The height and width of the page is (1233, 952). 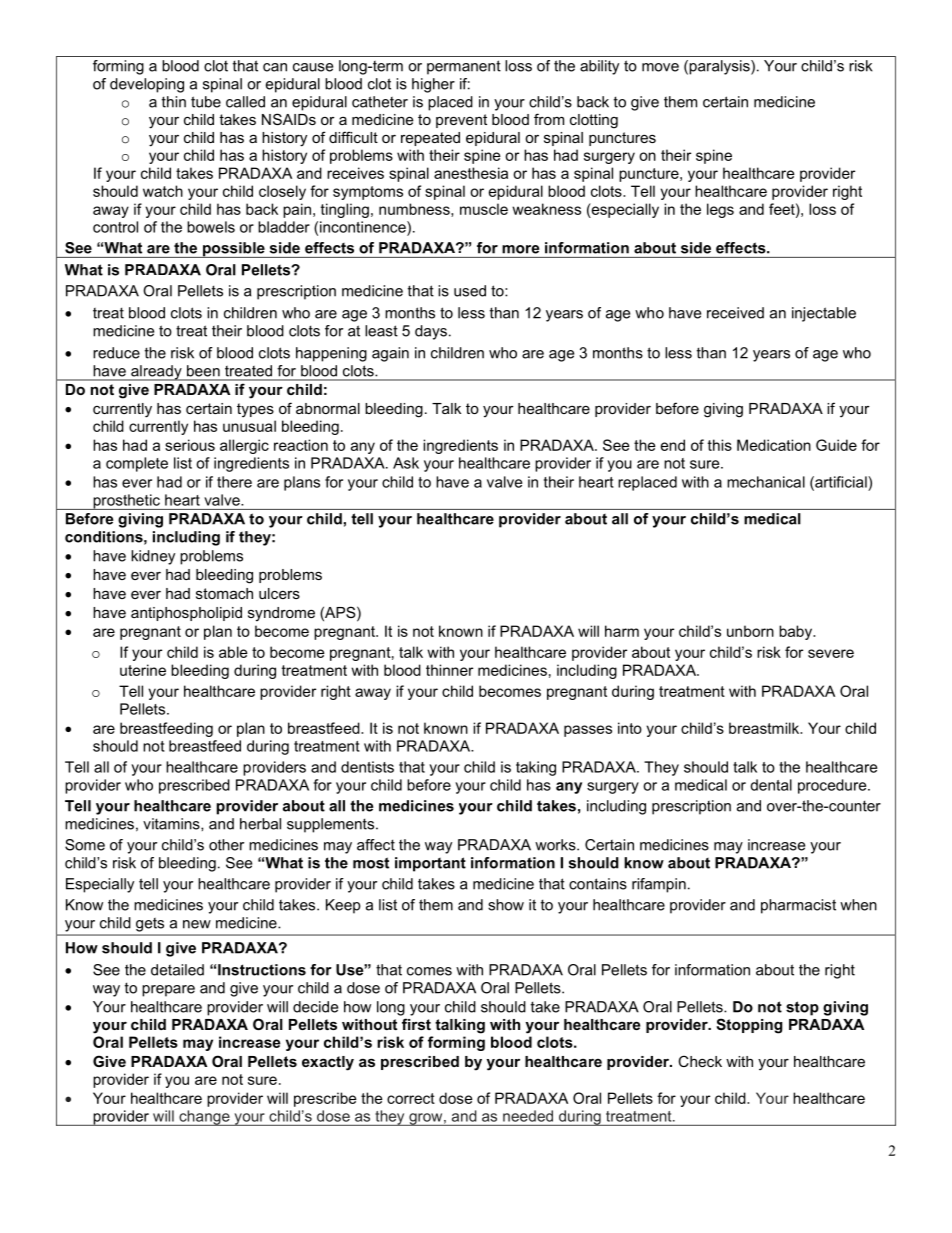 I want to click on ulcers, so click(x=279, y=593).
